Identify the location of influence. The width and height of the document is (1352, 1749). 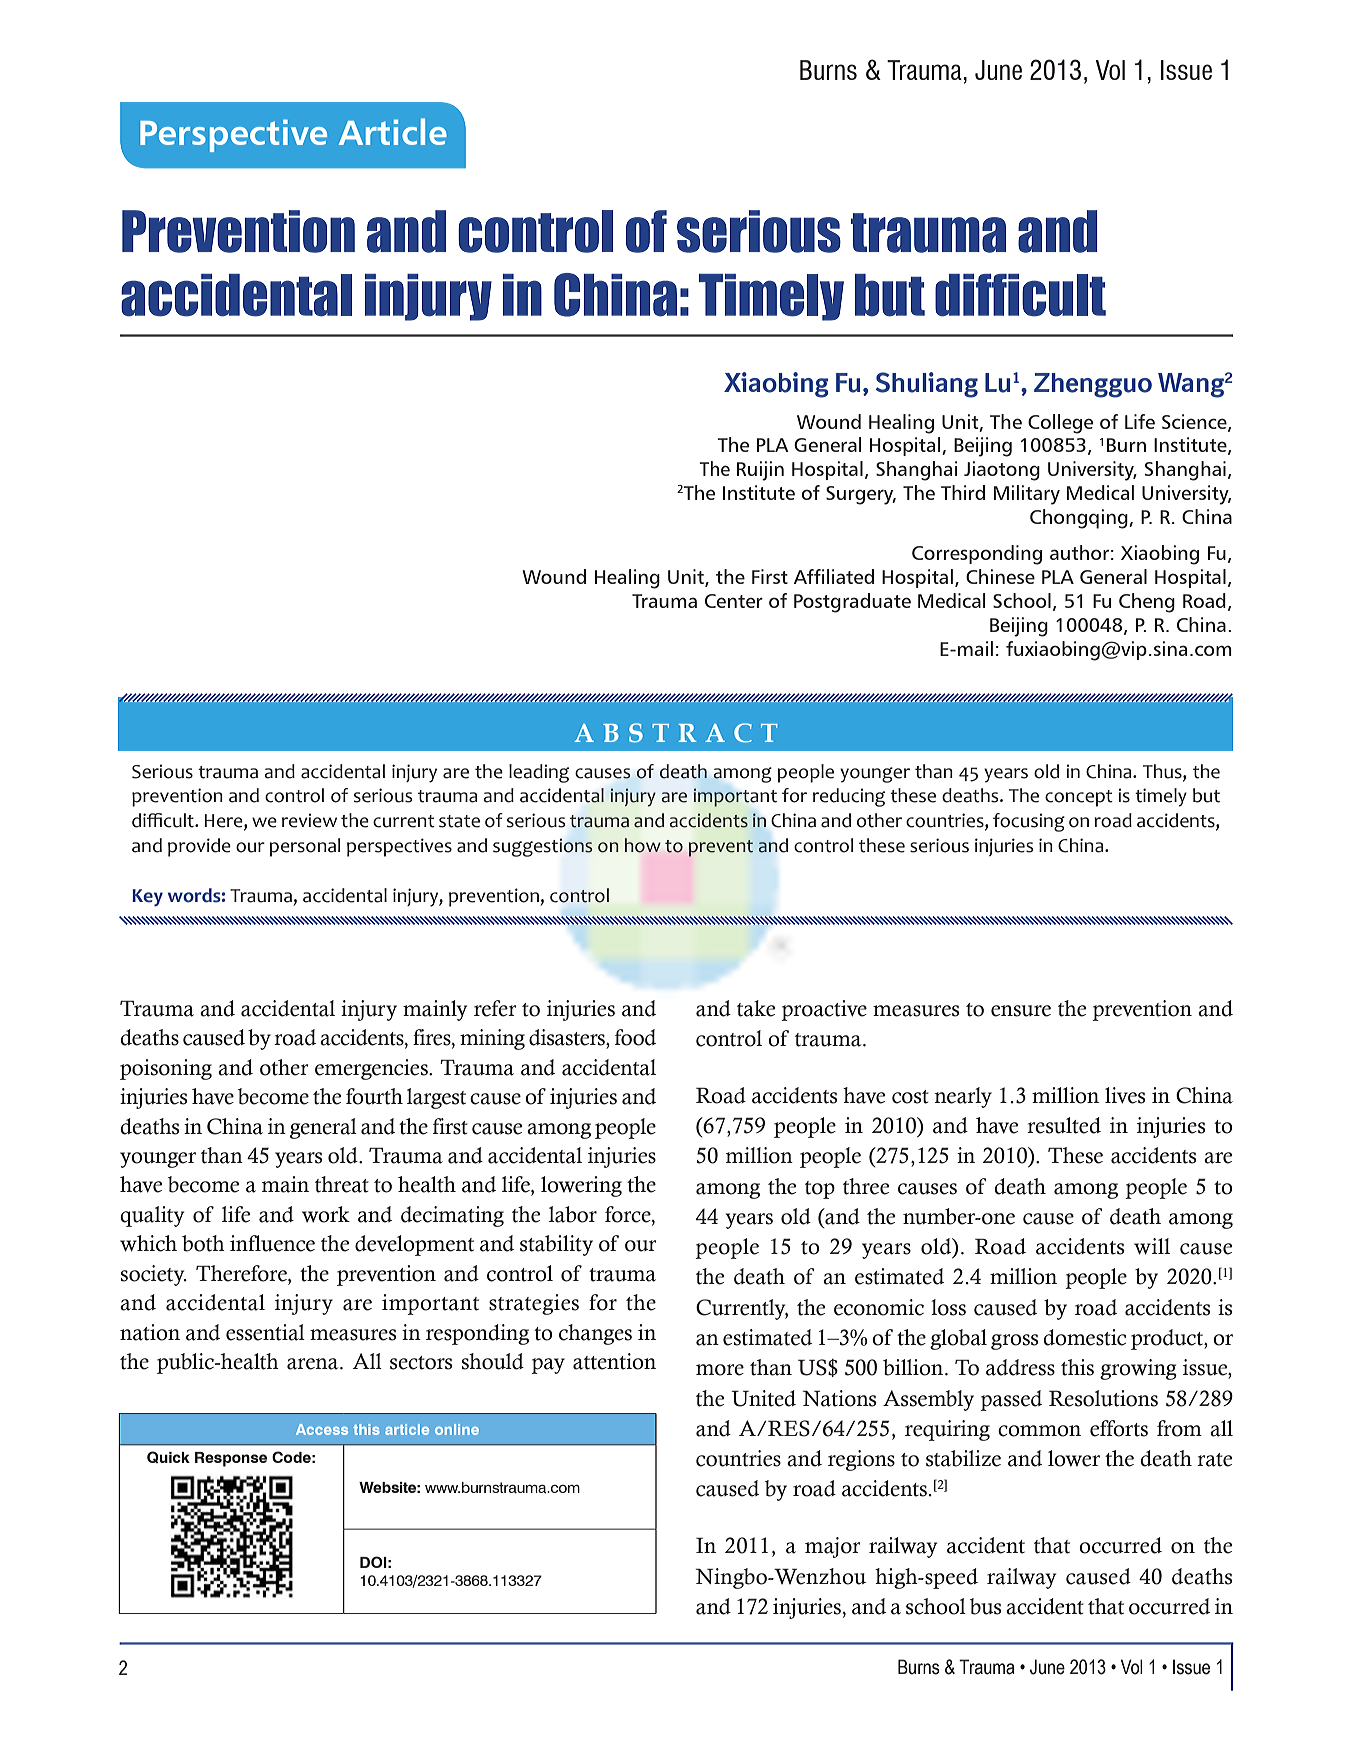
(272, 1243).
